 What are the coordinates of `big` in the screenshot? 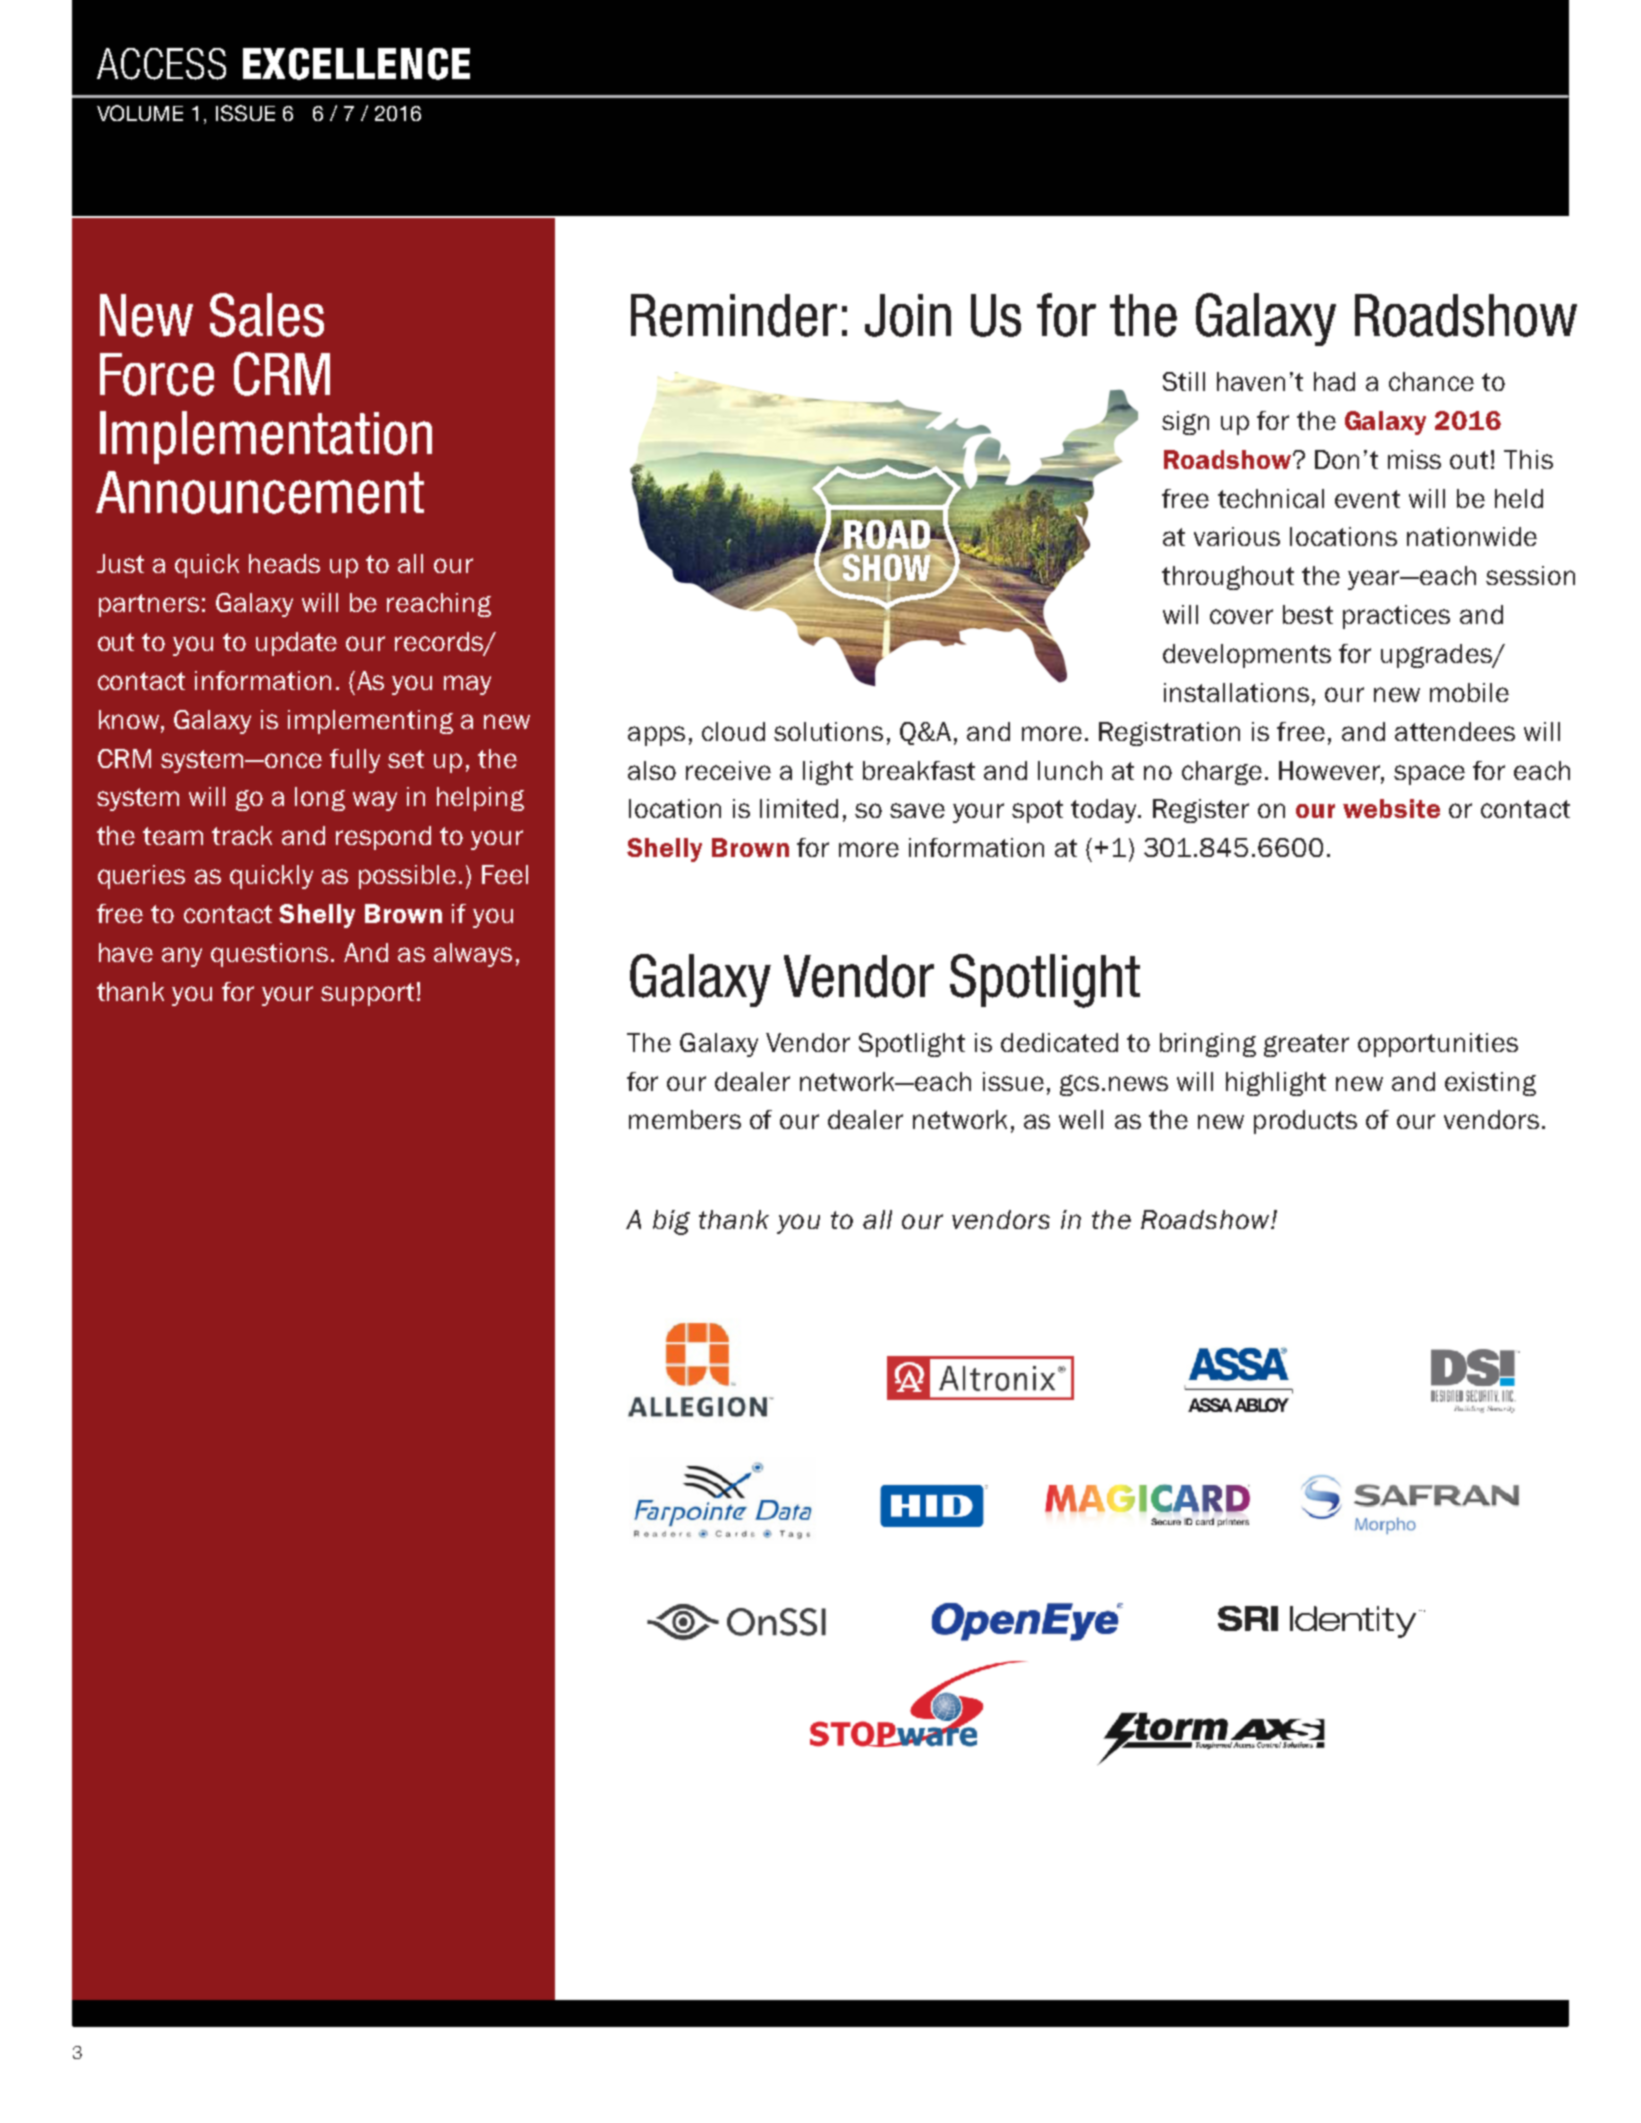 It's located at (671, 1222).
